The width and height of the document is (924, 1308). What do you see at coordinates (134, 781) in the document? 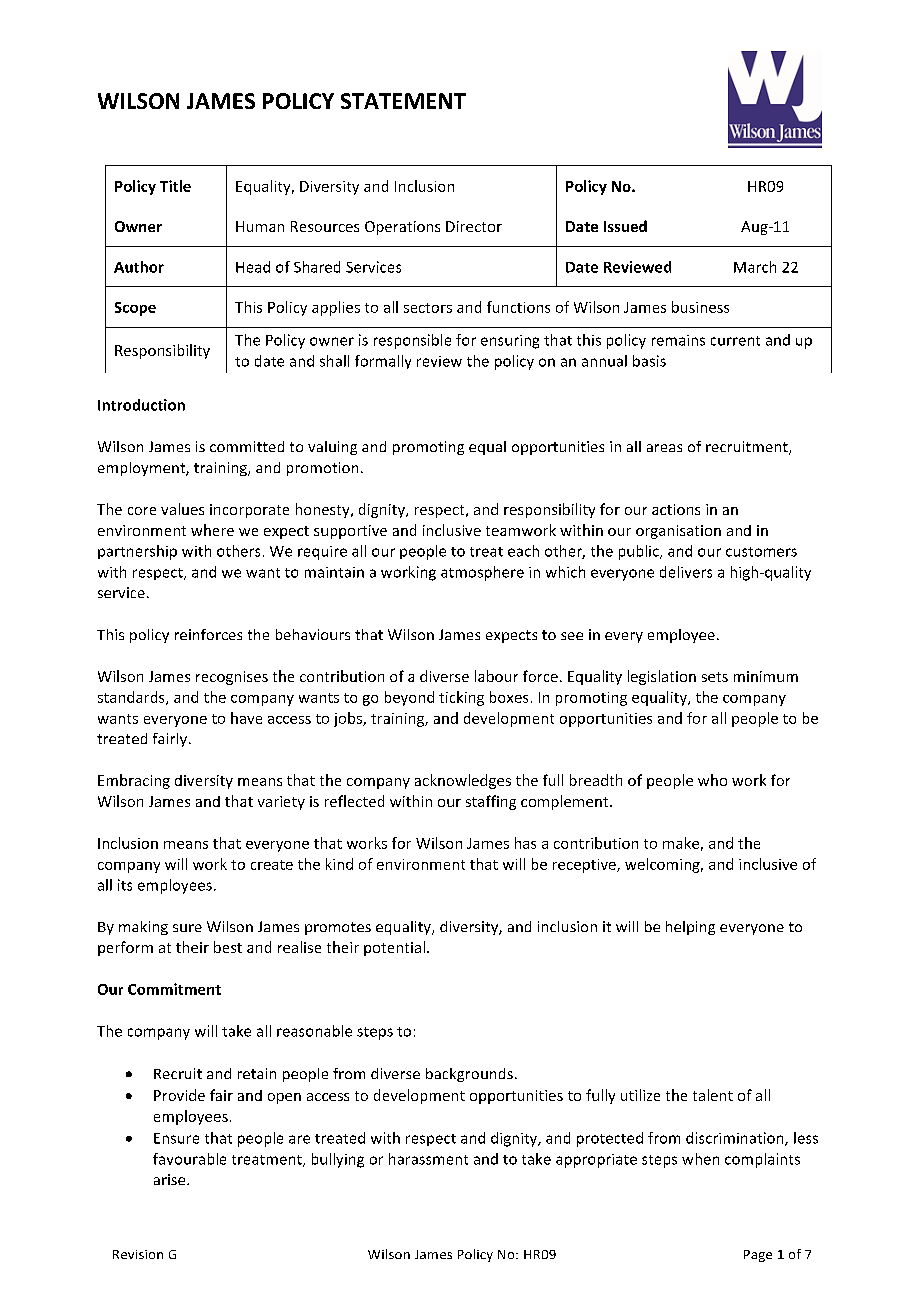
I see `Embracing` at bounding box center [134, 781].
